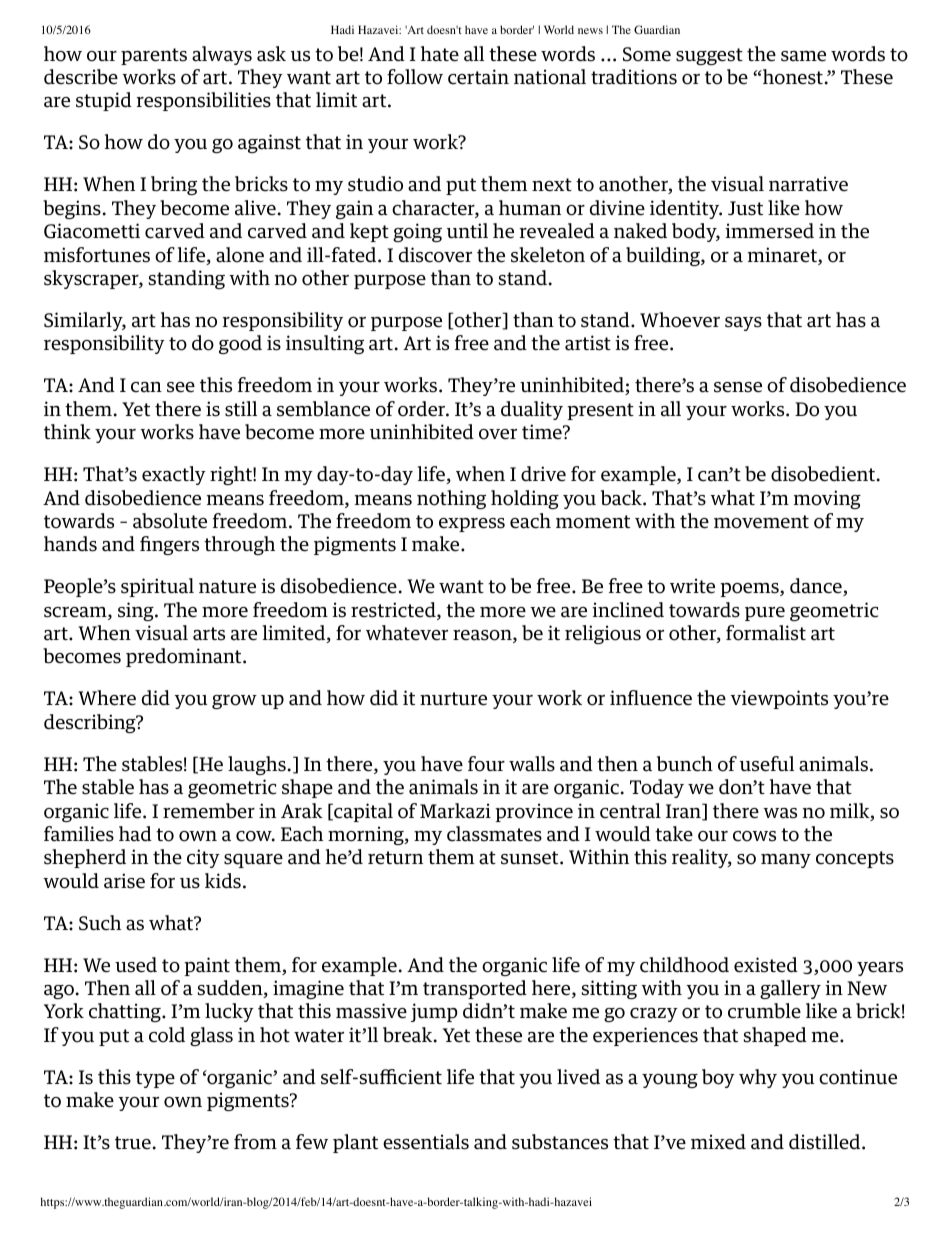  Describe the element at coordinates (750, 590) in the document. I see `poems` at that location.
